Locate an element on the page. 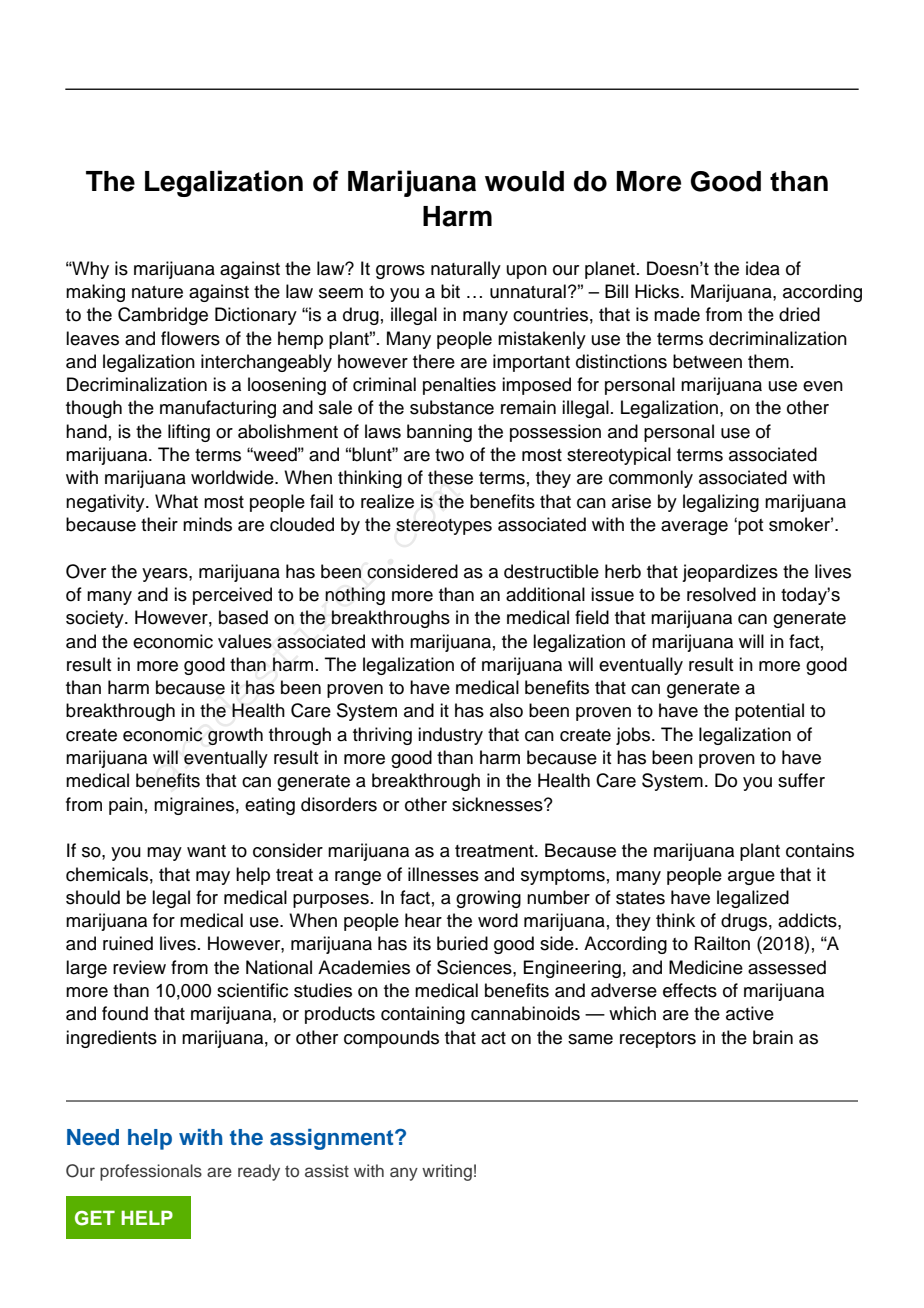 The width and height of the document is (924, 1308). potential is located at coordinates (769, 712).
